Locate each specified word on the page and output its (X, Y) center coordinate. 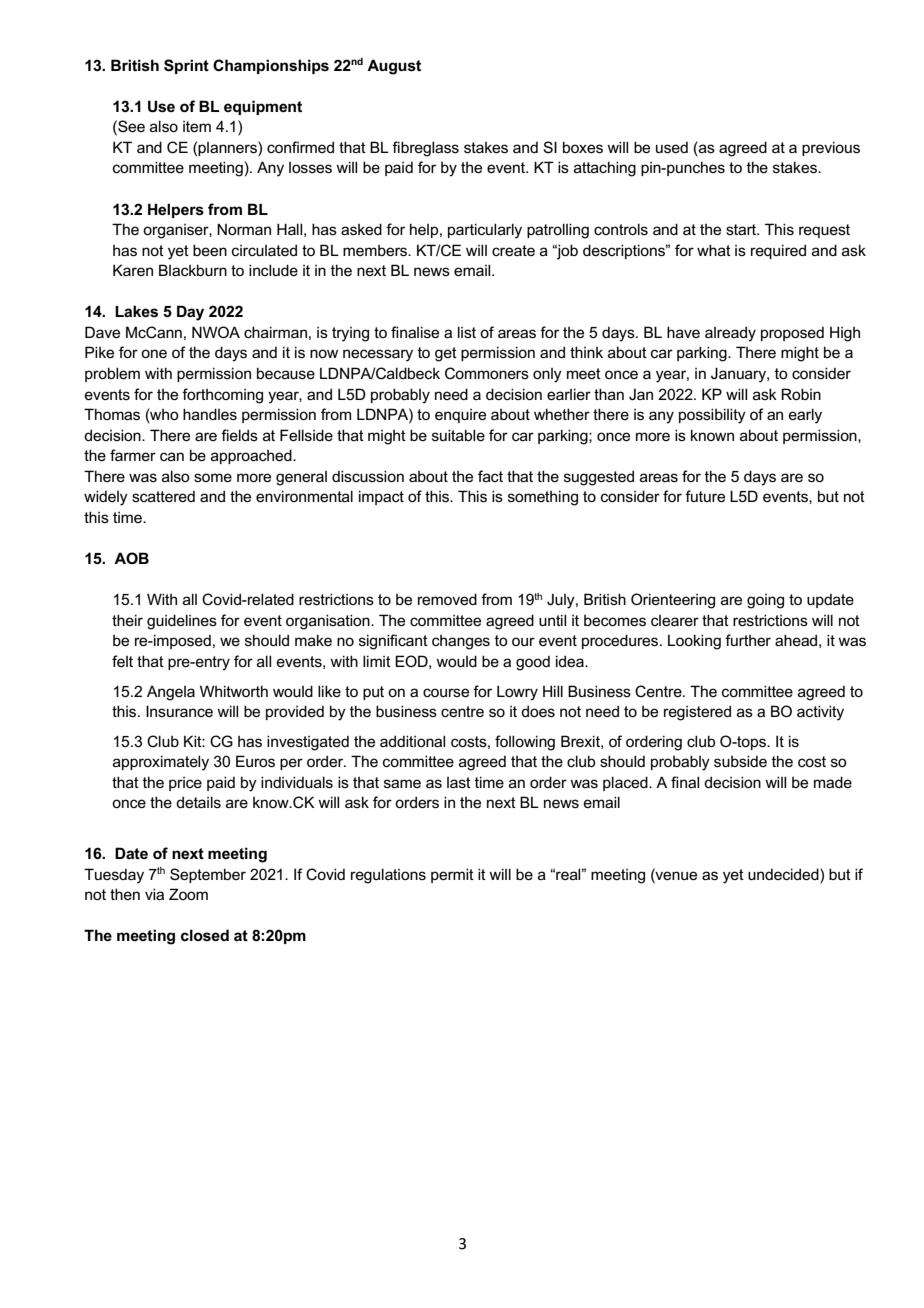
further (748, 640)
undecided (784, 874)
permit (452, 875)
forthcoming (222, 396)
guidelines (182, 622)
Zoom (188, 894)
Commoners (487, 373)
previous (831, 148)
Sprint (186, 66)
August (394, 67)
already (730, 334)
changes (461, 642)
